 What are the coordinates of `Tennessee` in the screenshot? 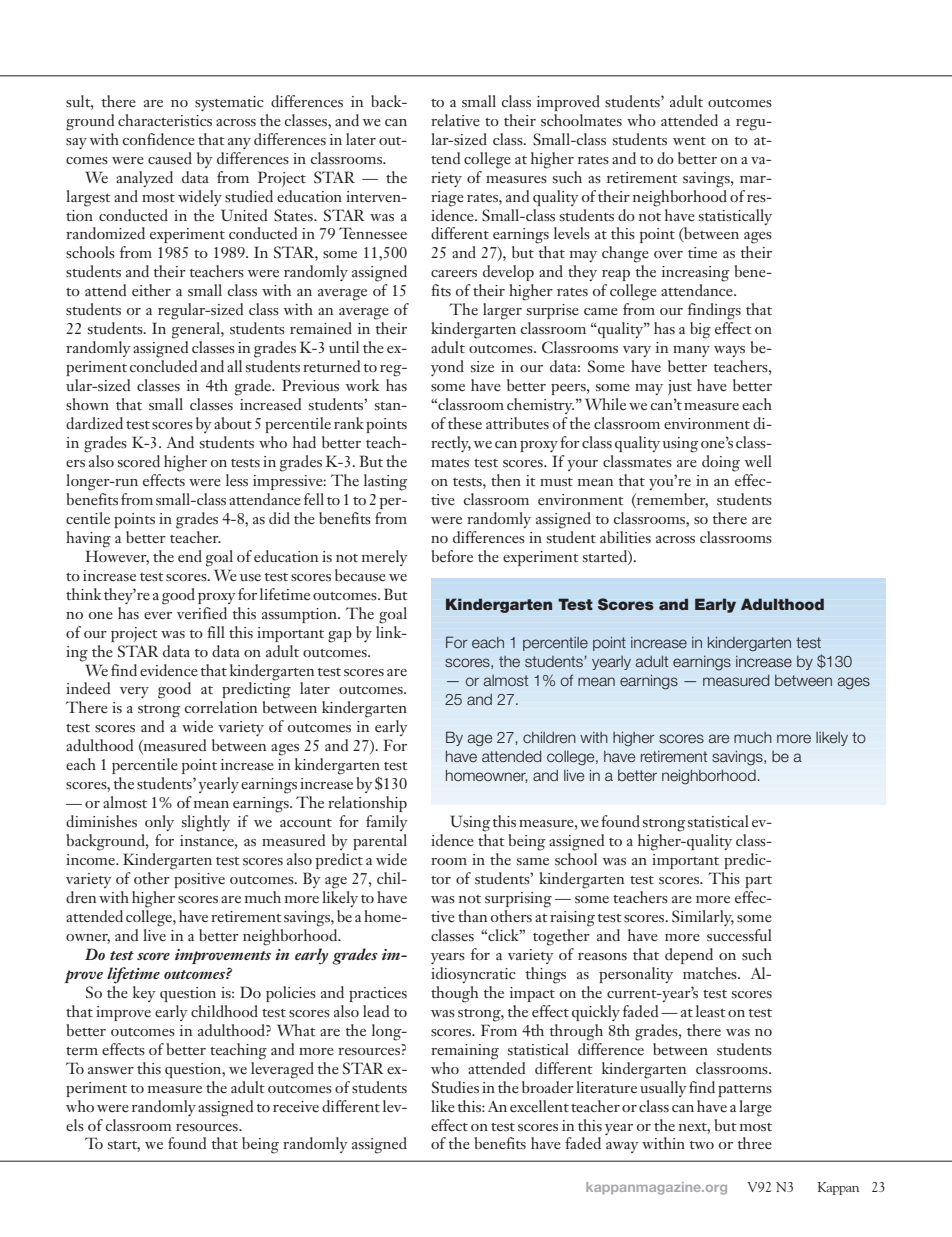 It's located at (373, 233).
